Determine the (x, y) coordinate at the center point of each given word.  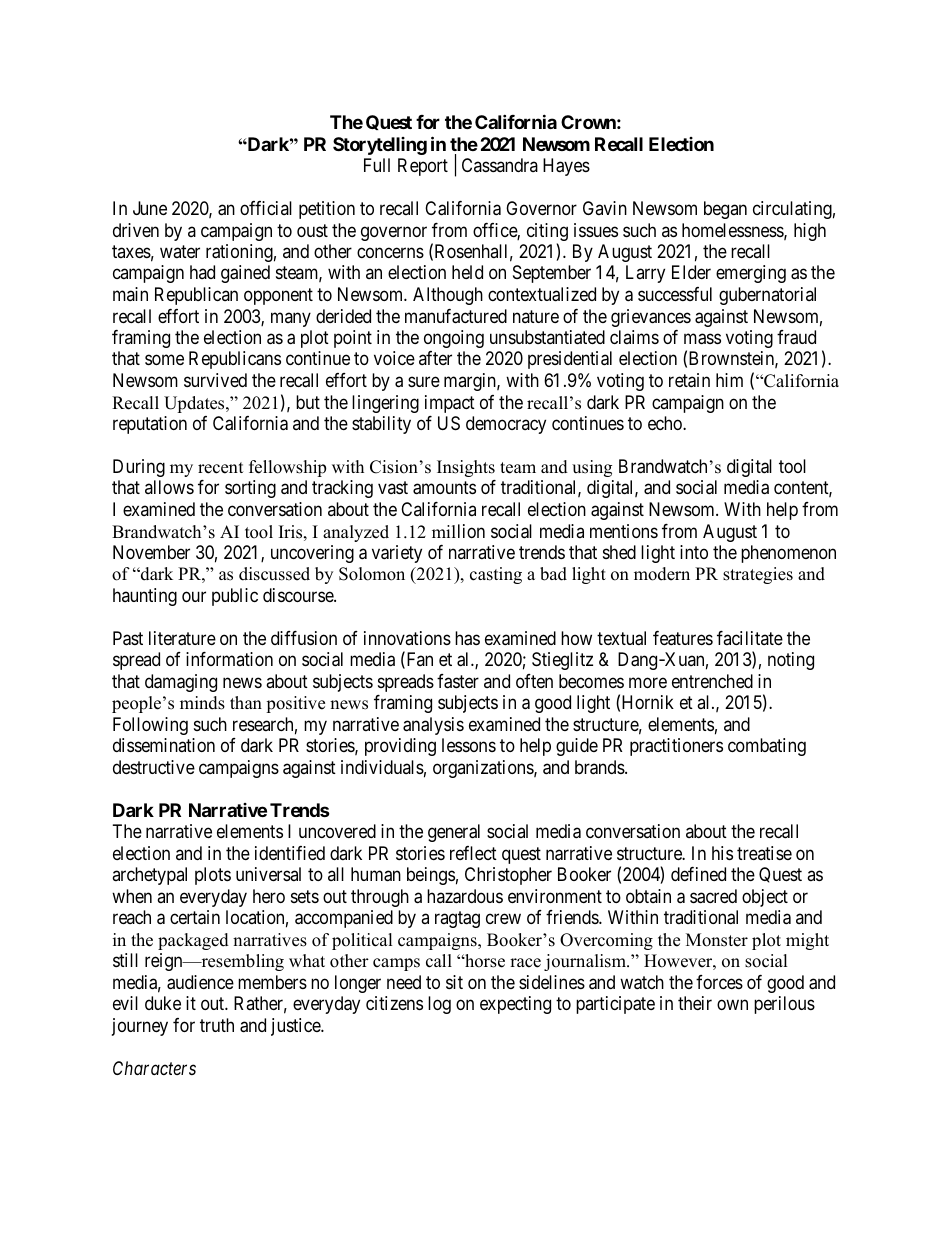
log (439, 1005)
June (150, 208)
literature (182, 638)
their (695, 1003)
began (725, 210)
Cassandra (500, 165)
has (467, 638)
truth (217, 1025)
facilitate (750, 638)
